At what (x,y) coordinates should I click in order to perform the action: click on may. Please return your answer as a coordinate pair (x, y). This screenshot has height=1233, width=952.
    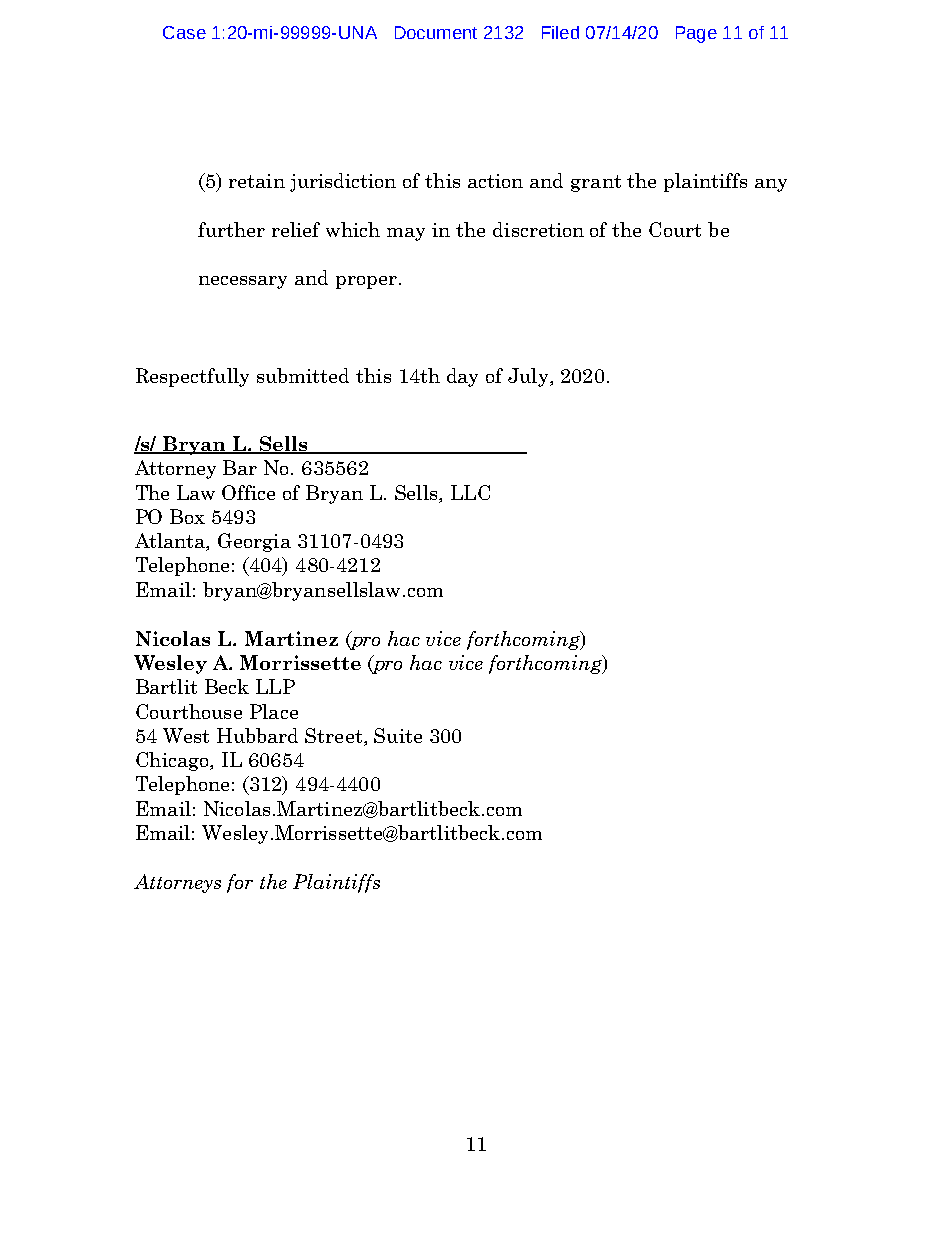
    Looking at the image, I should click on (406, 234).
